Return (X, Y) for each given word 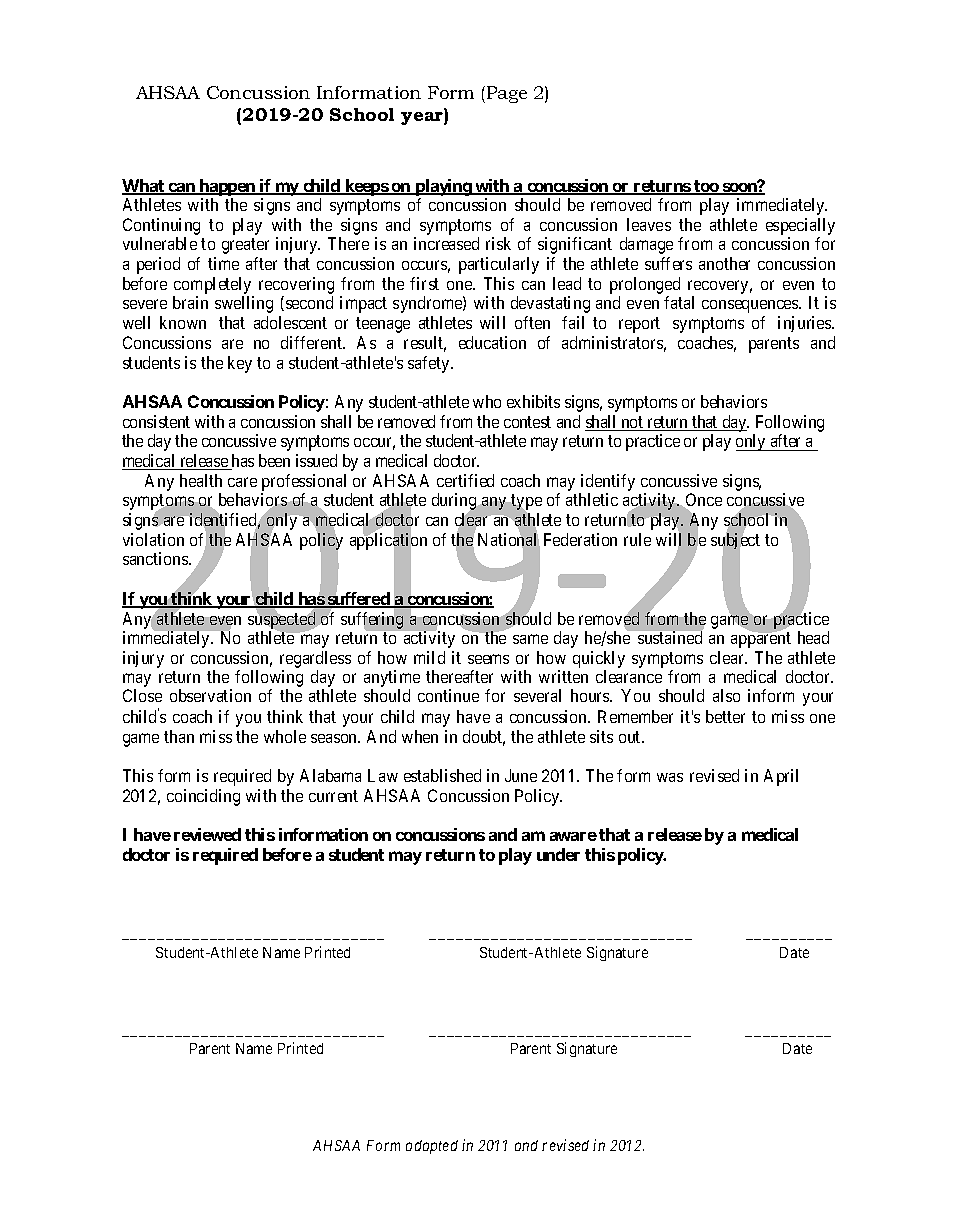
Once (702, 501)
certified (465, 480)
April (781, 777)
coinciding (203, 797)
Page (507, 94)
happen (227, 187)
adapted (432, 1147)
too (706, 187)
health (201, 480)
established (442, 775)
